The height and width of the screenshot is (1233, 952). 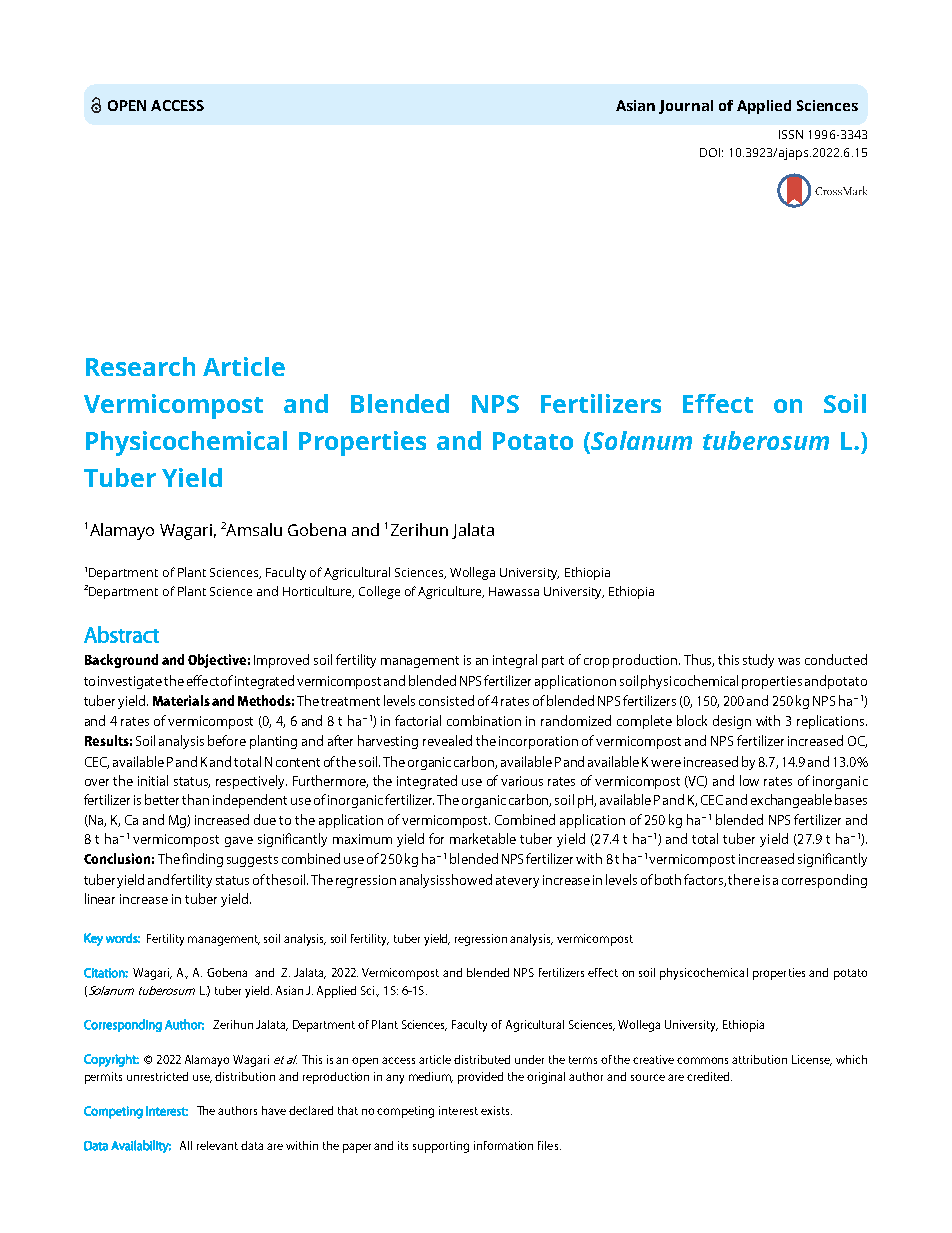 I want to click on exists, so click(x=496, y=1110).
